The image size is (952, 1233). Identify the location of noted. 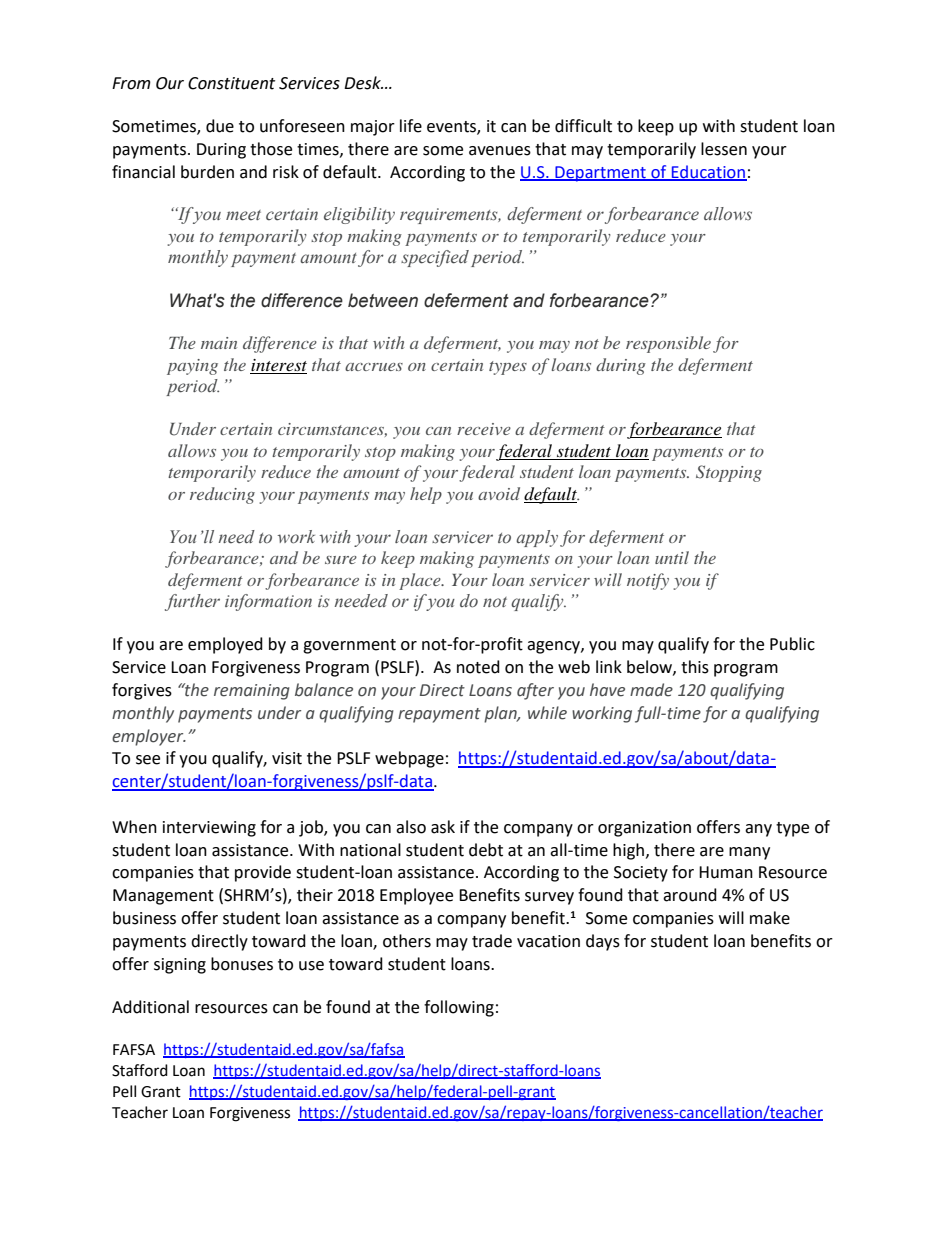
(478, 667).
